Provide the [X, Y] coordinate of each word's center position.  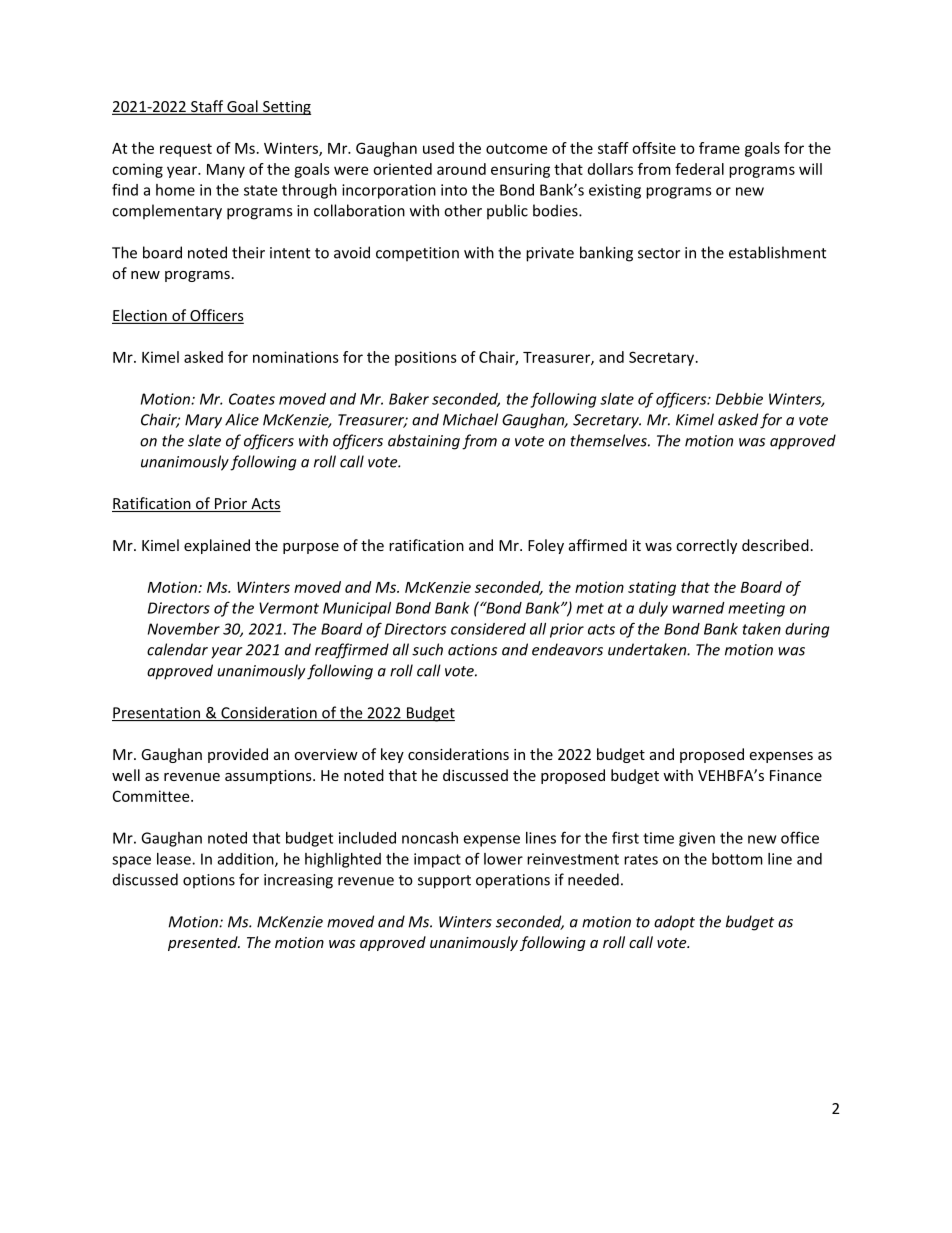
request [186, 150]
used [438, 148]
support [444, 882]
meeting [756, 609]
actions [472, 650]
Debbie [739, 399]
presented [204, 943]
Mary [203, 421]
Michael [470, 419]
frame [719, 148]
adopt [674, 923]
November [184, 629]
